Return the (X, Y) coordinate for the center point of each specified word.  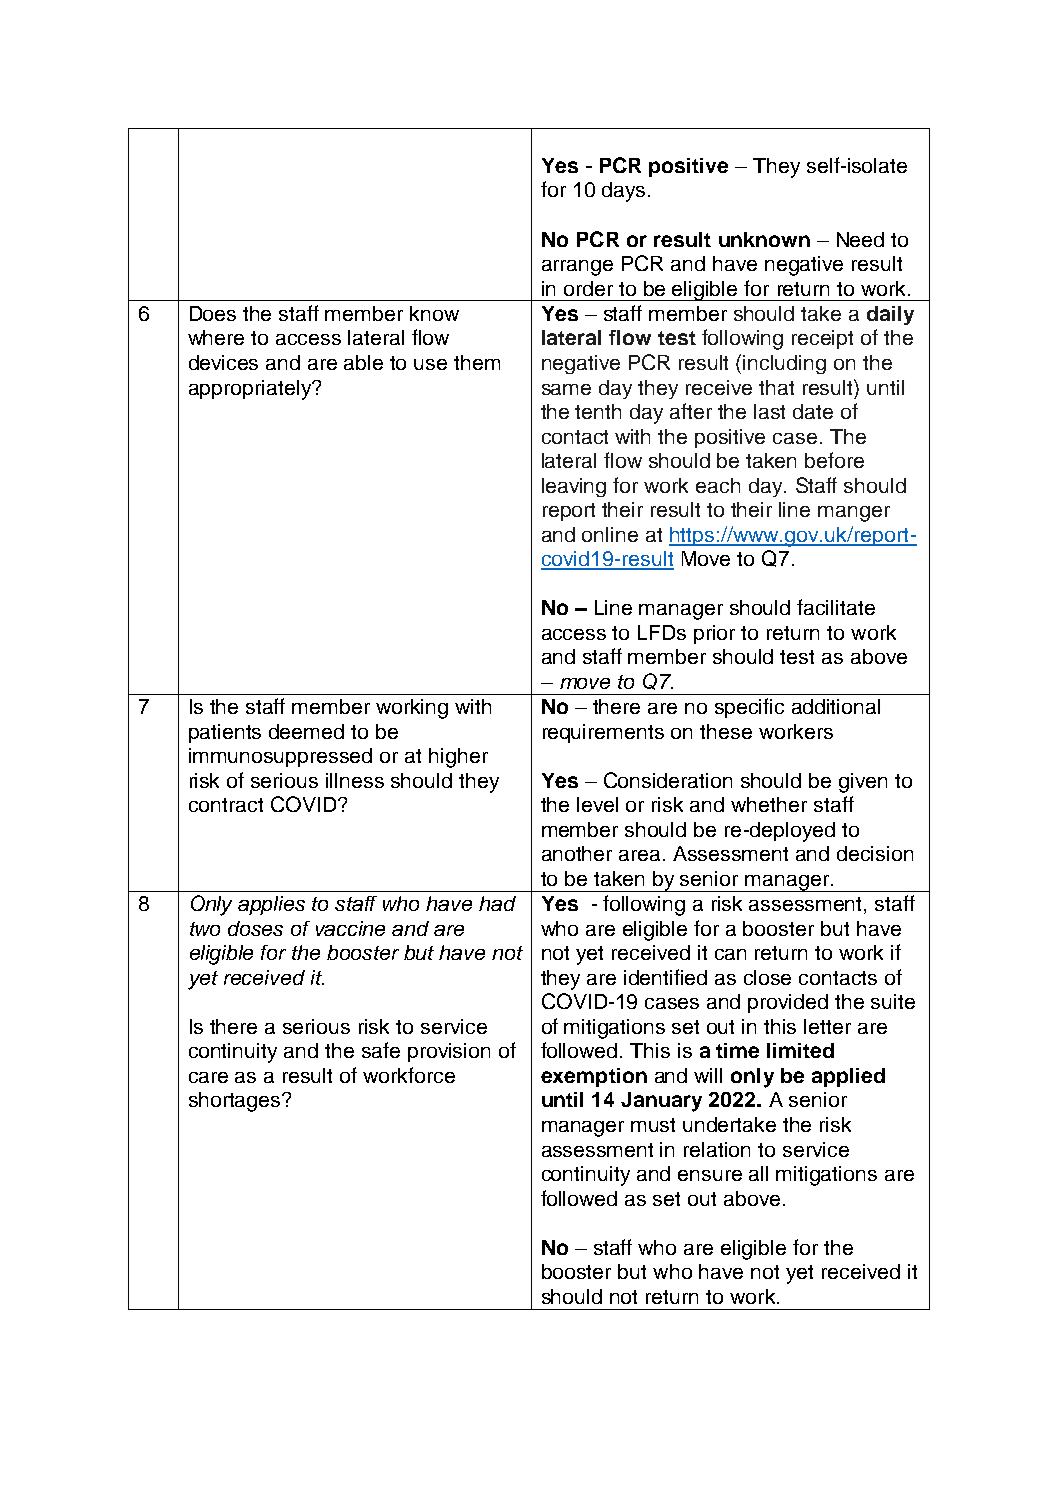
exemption (594, 1077)
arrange (577, 268)
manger (854, 514)
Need (860, 239)
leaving (574, 487)
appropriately (251, 390)
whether (769, 804)
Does (213, 313)
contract (226, 805)
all (758, 1173)
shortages (236, 1102)
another (577, 853)
